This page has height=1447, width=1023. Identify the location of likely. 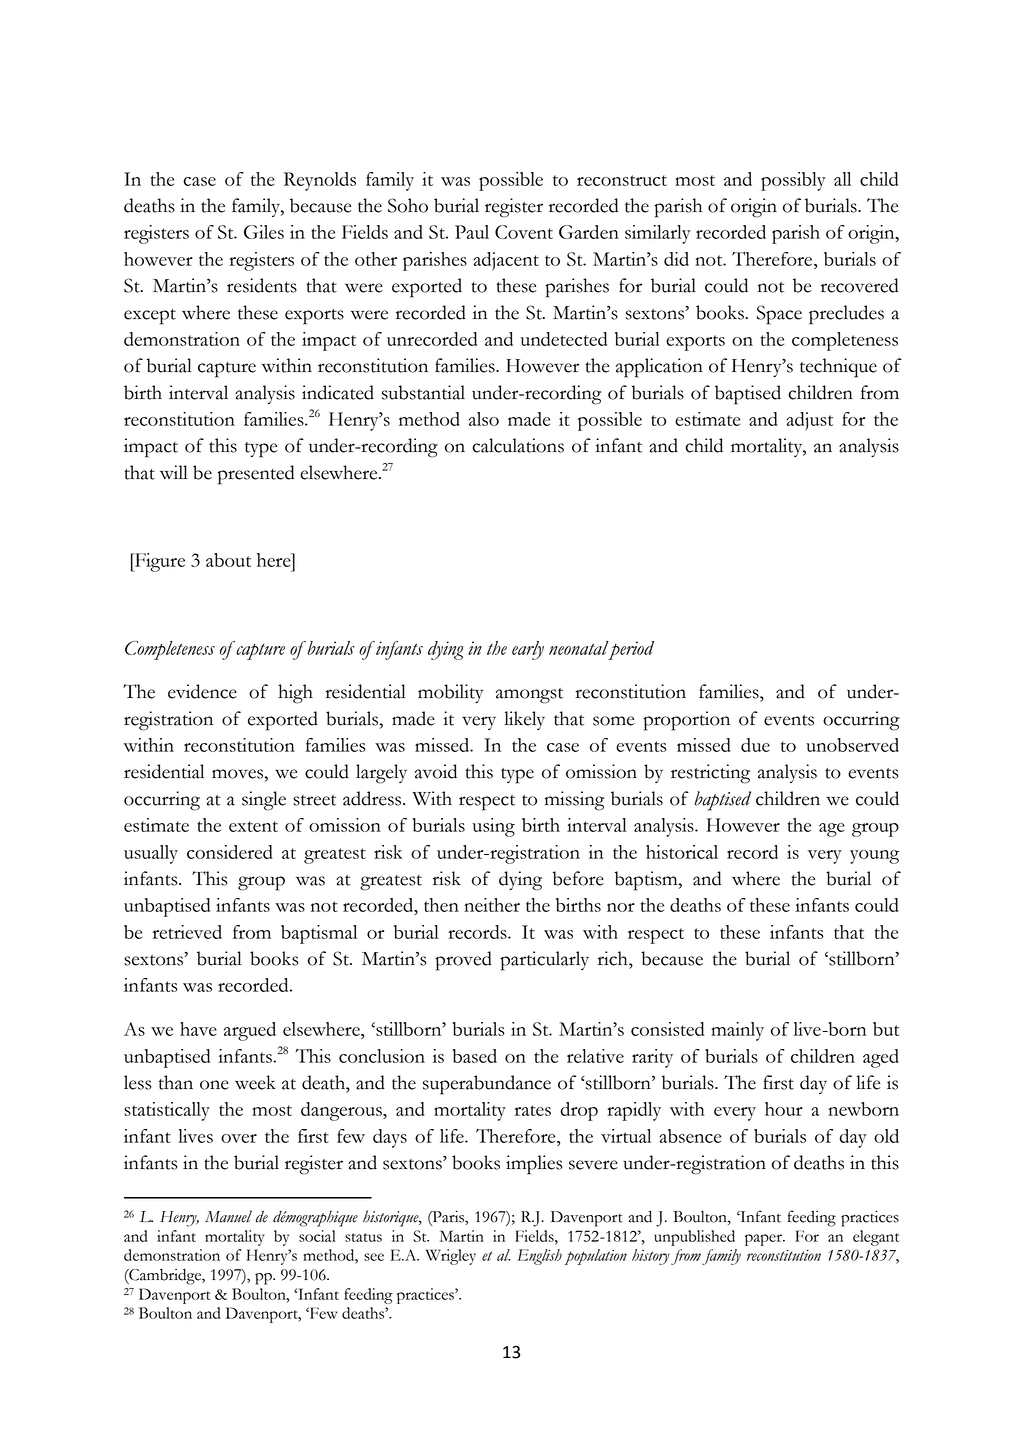
(524, 720).
